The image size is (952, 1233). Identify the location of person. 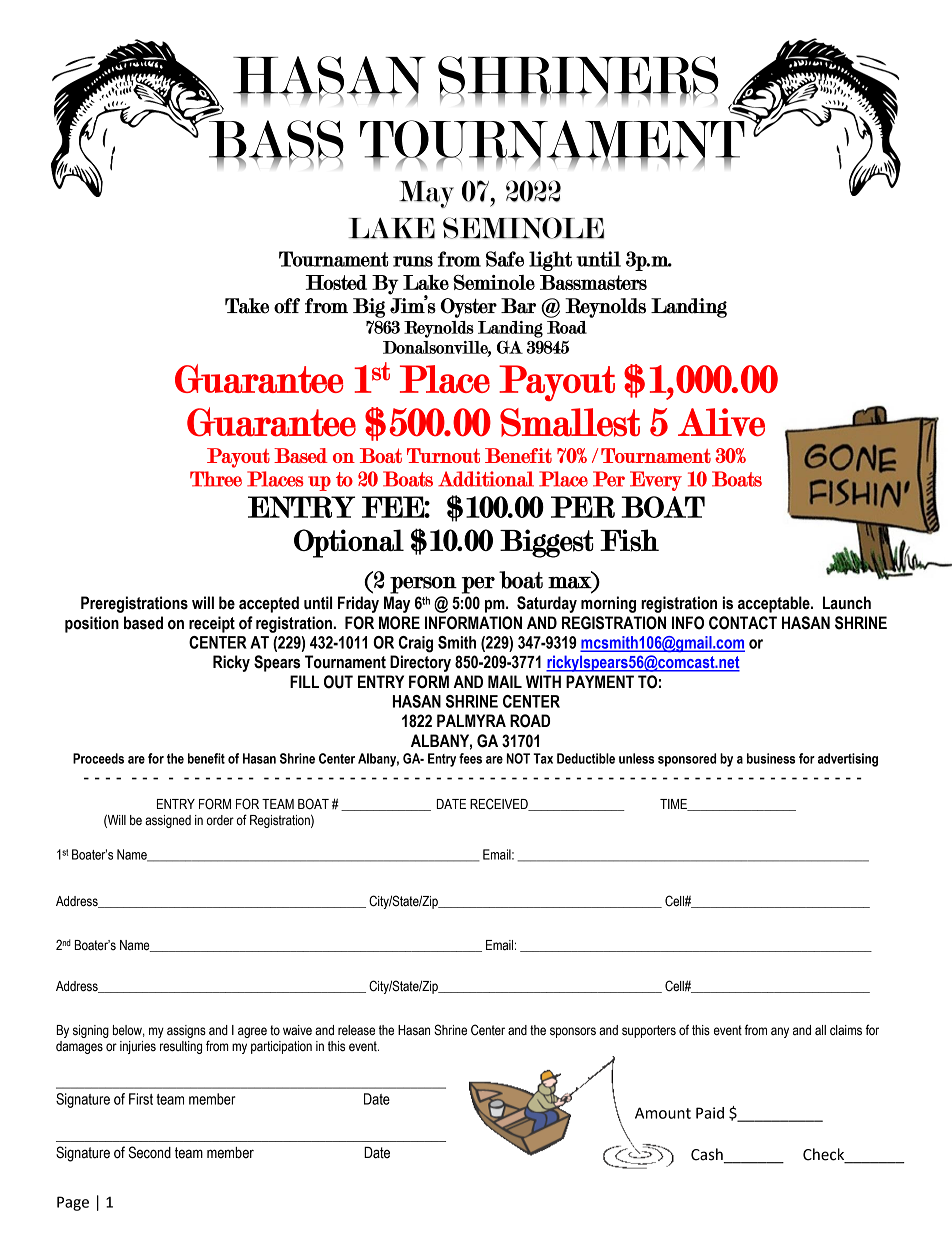
(423, 585).
